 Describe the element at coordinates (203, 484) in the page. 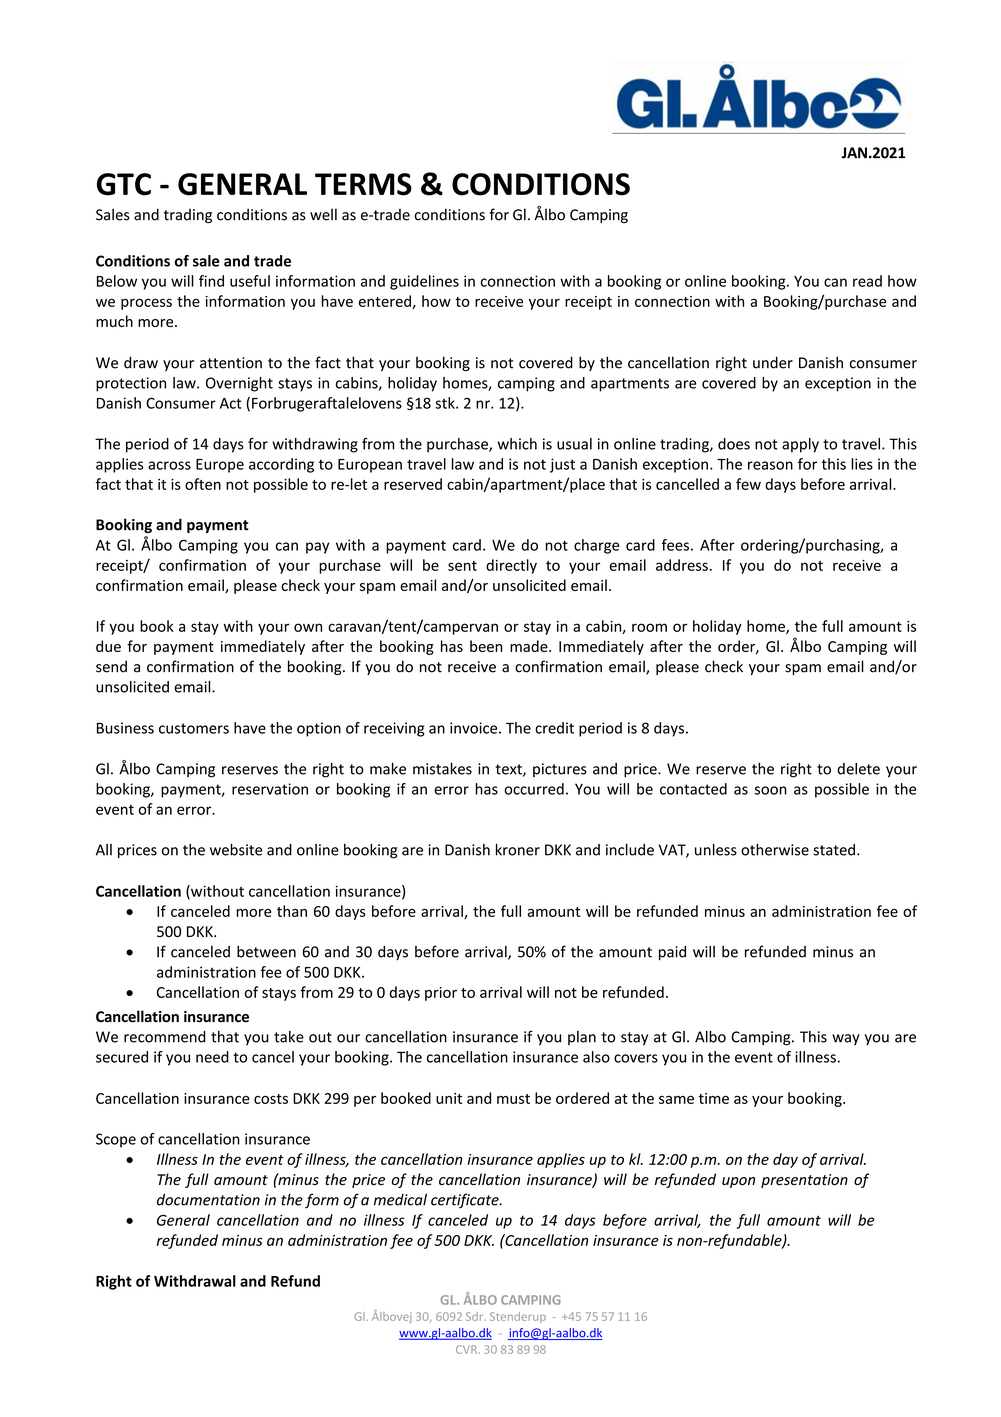

I see `often` at that location.
